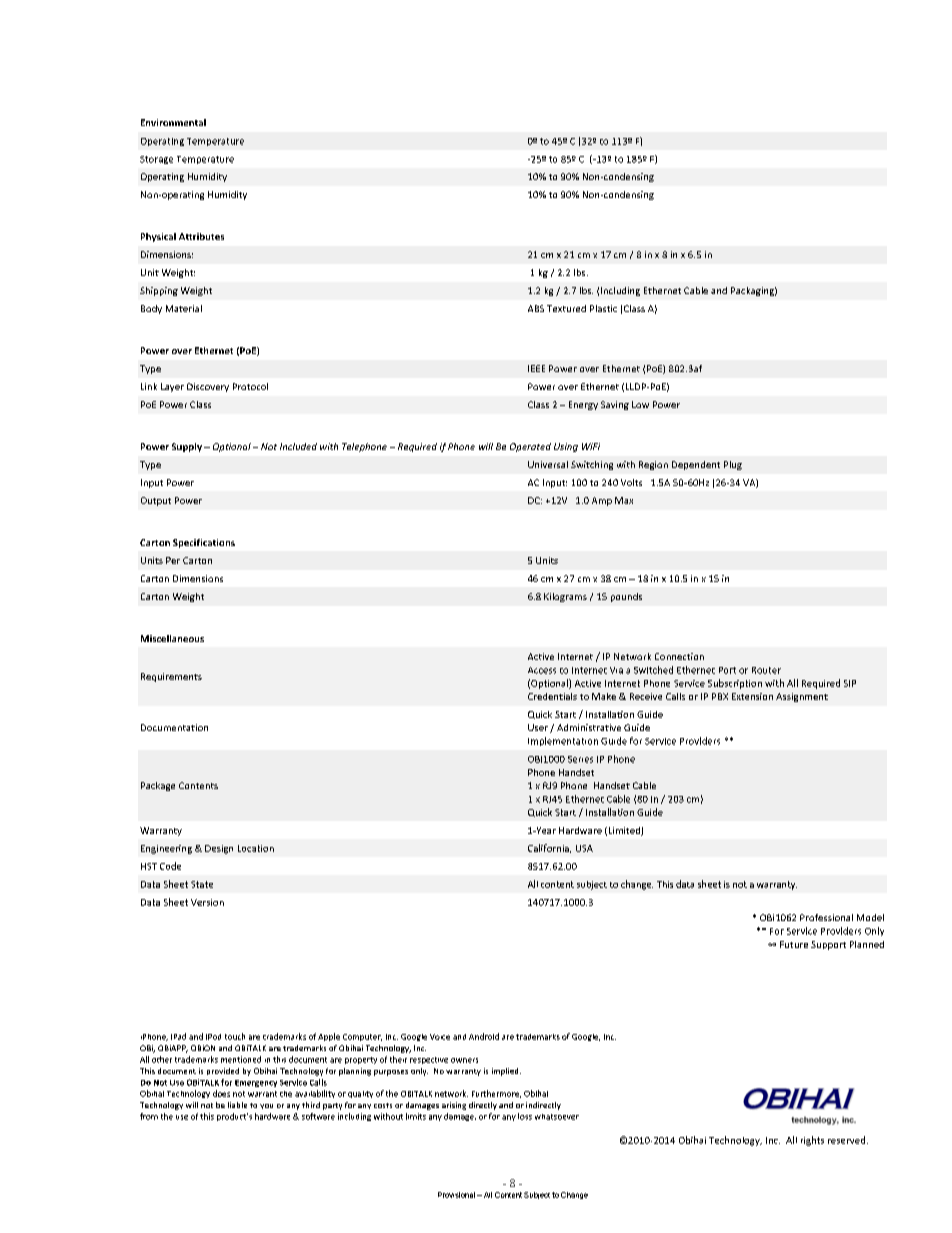  I want to click on loss, so click(525, 1116).
